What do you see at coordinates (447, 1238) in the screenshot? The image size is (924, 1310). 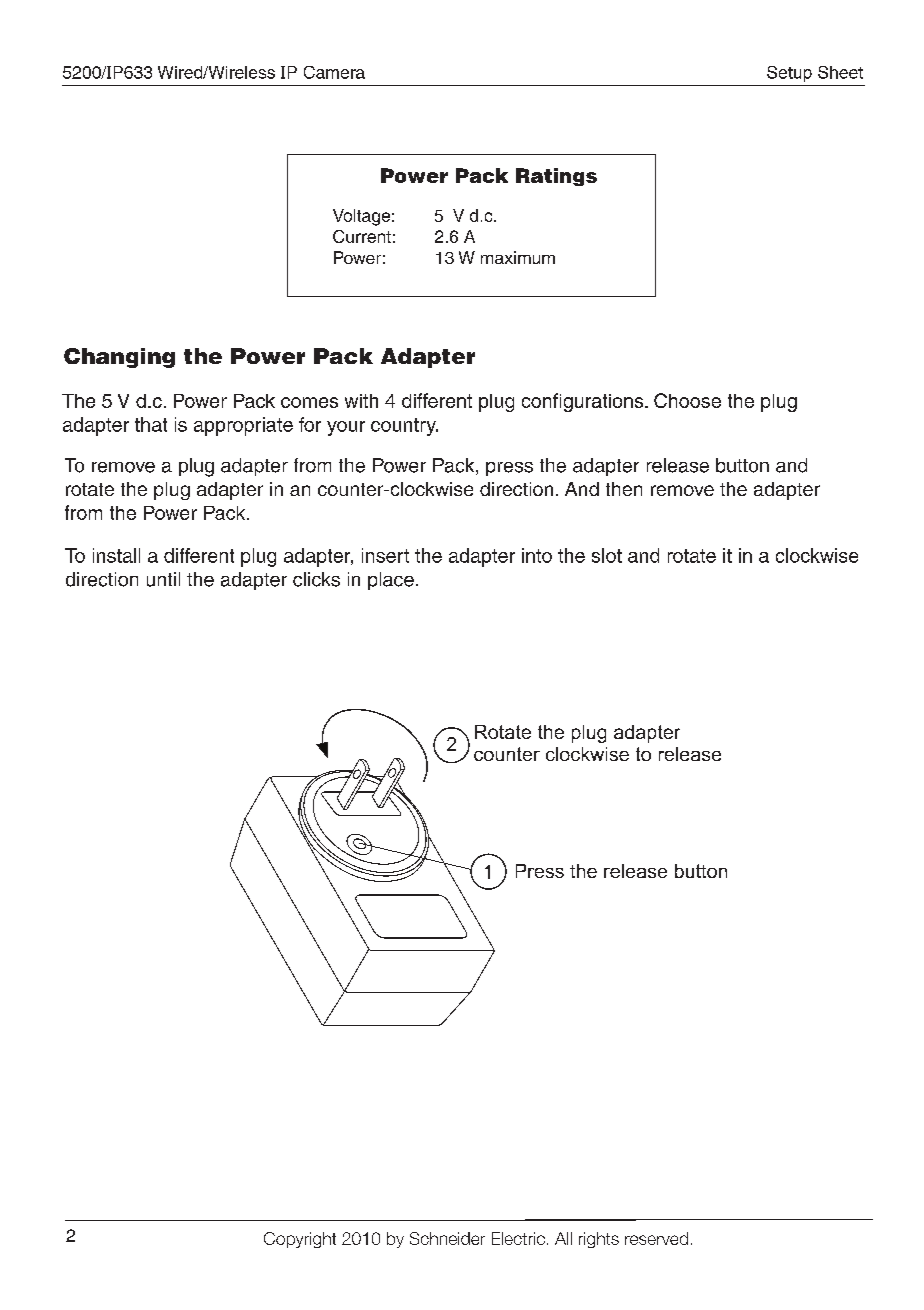 I see `Schneider` at bounding box center [447, 1238].
